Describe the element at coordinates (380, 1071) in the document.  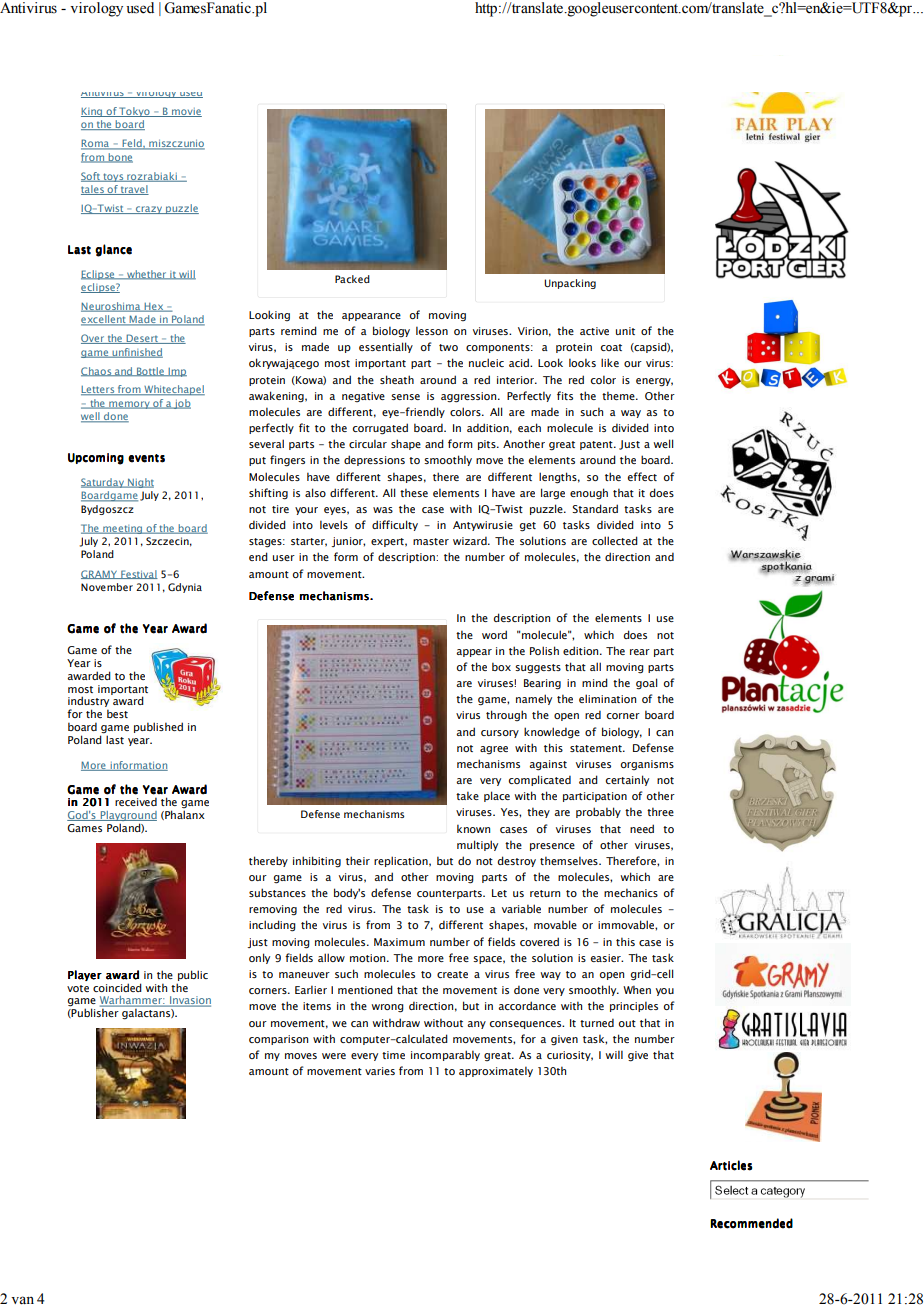
I see `varies` at that location.
